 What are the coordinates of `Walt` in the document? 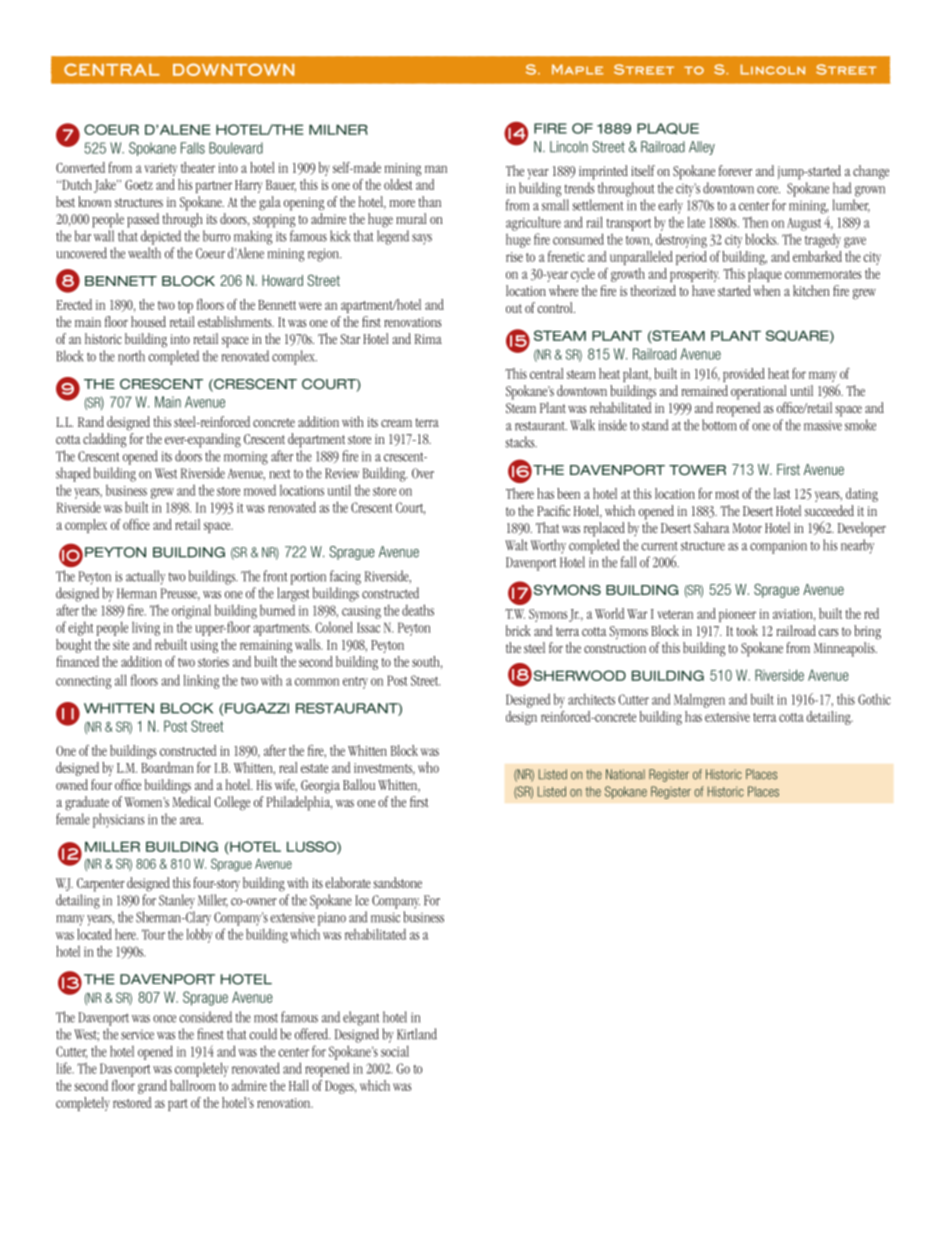 It's located at (516, 545).
